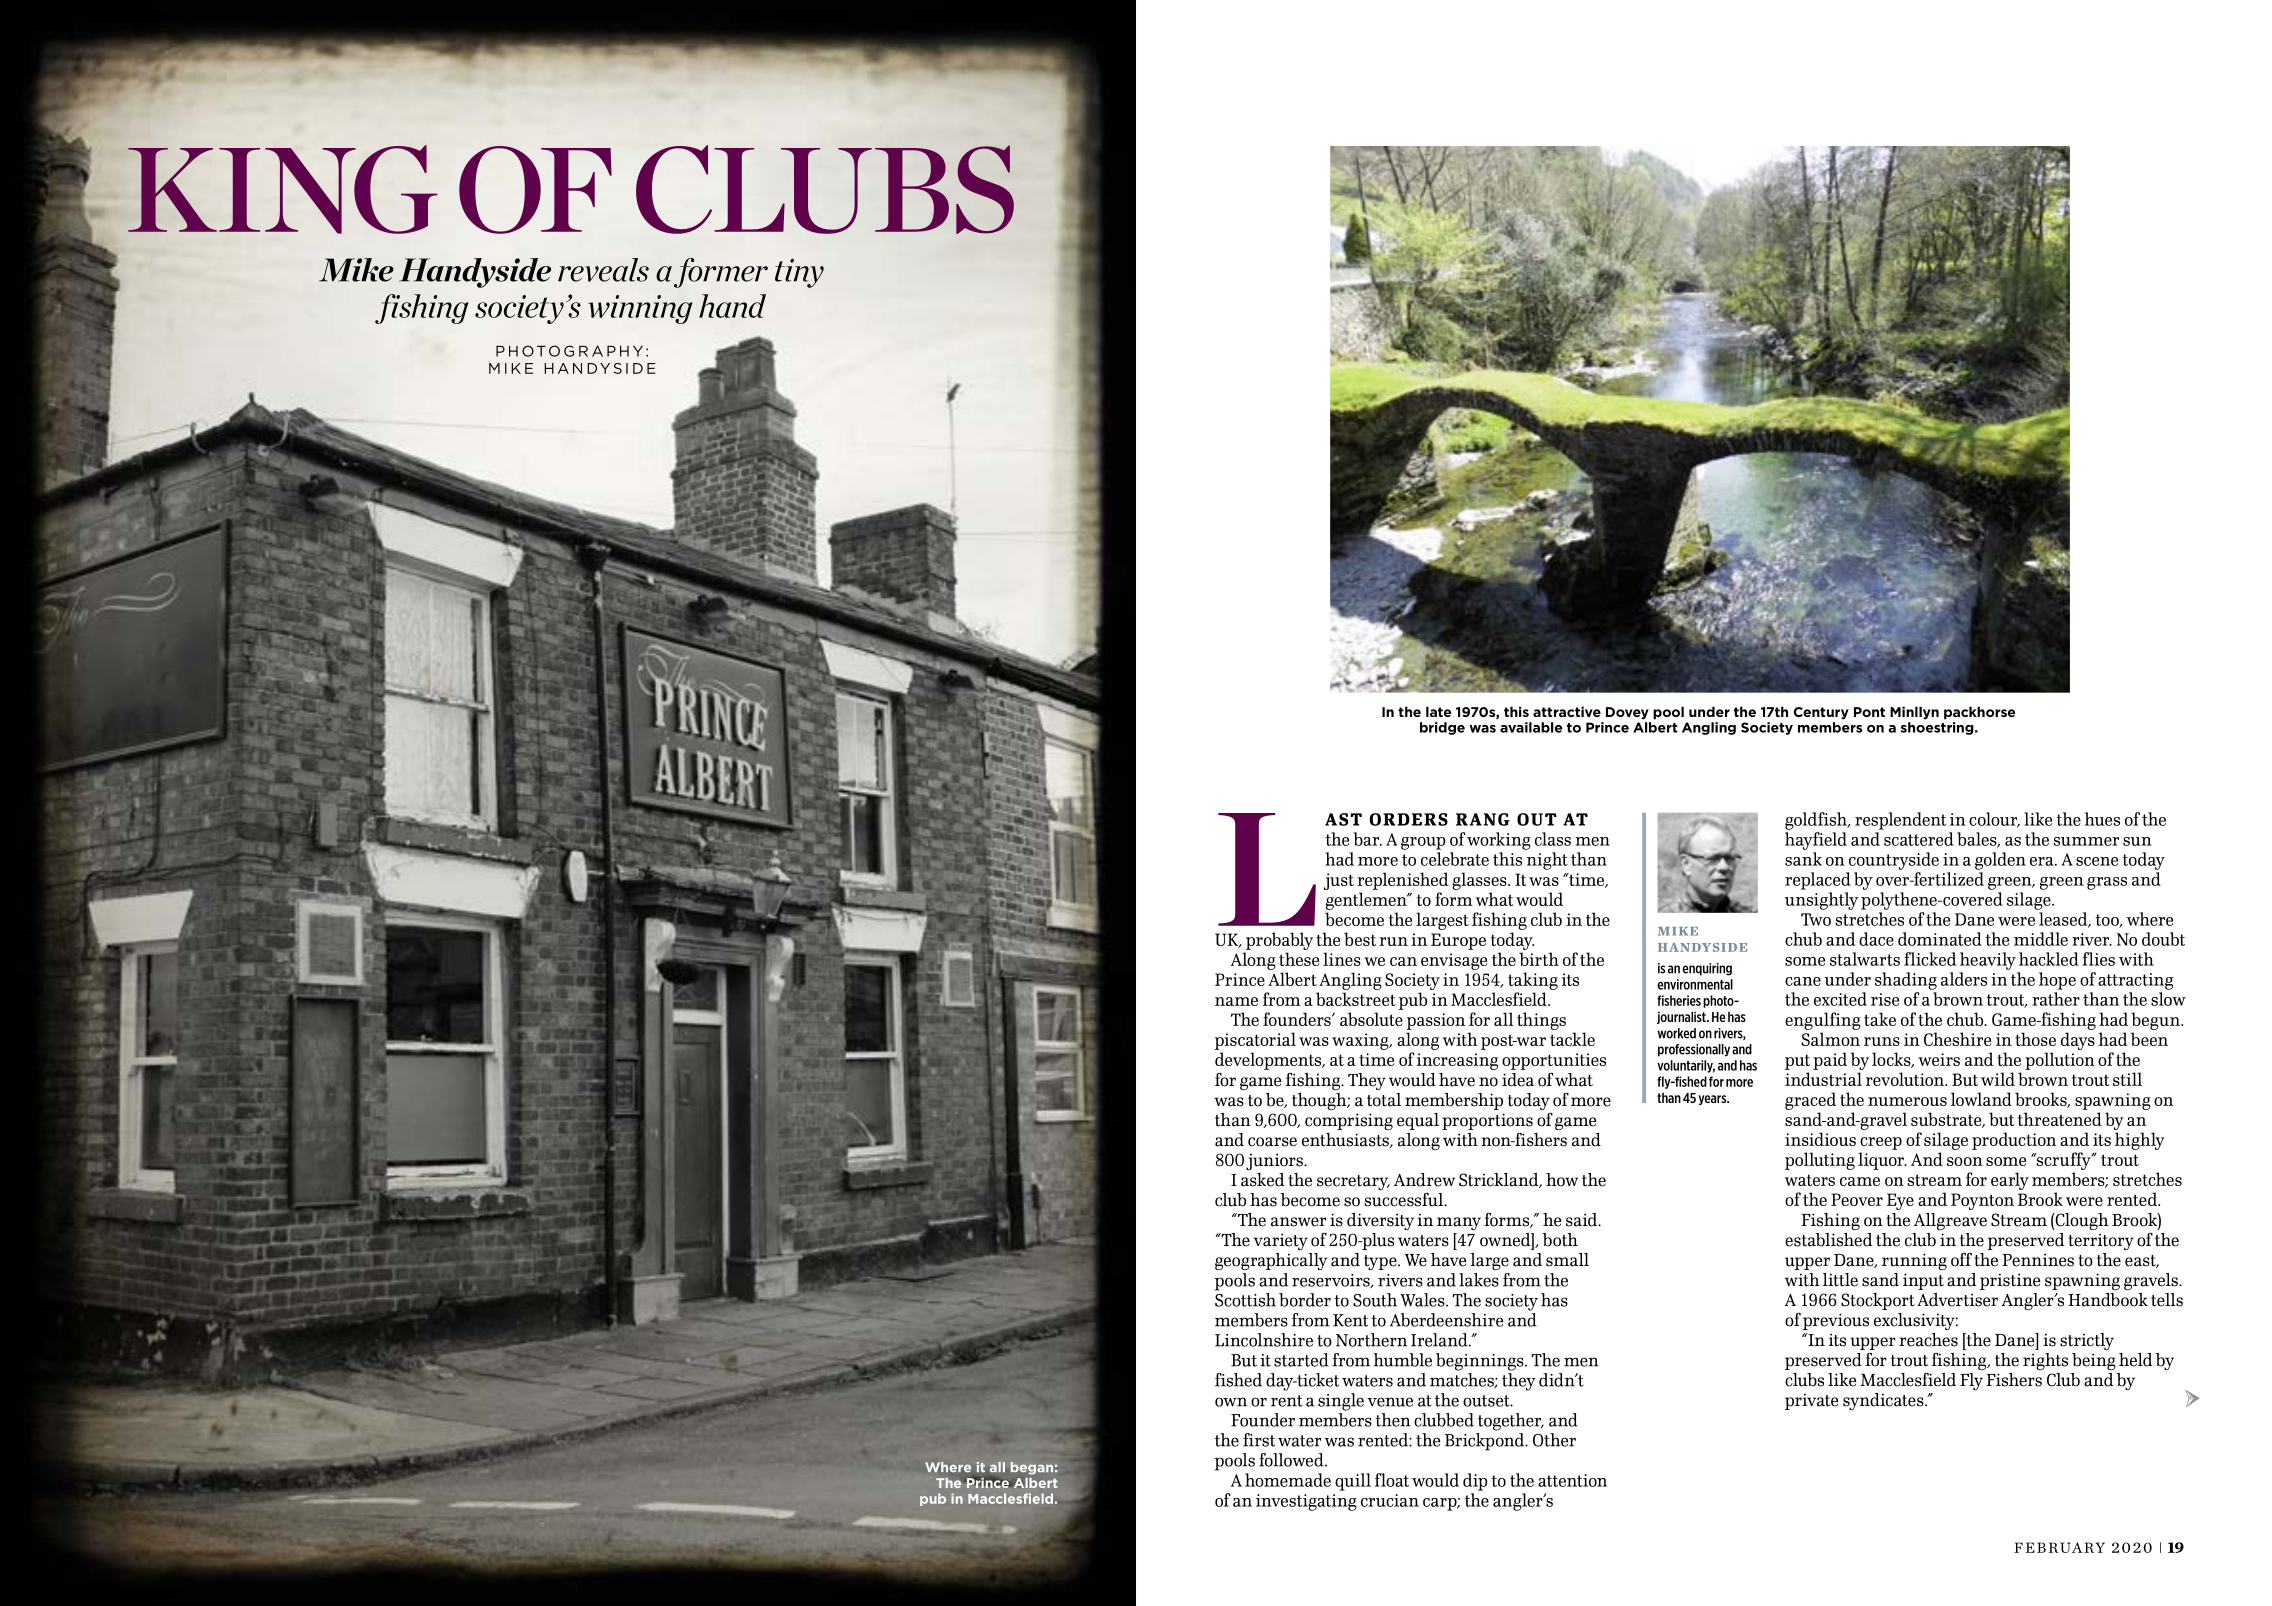 The height and width of the screenshot is (1606, 2272). I want to click on first, so click(1259, 1440).
